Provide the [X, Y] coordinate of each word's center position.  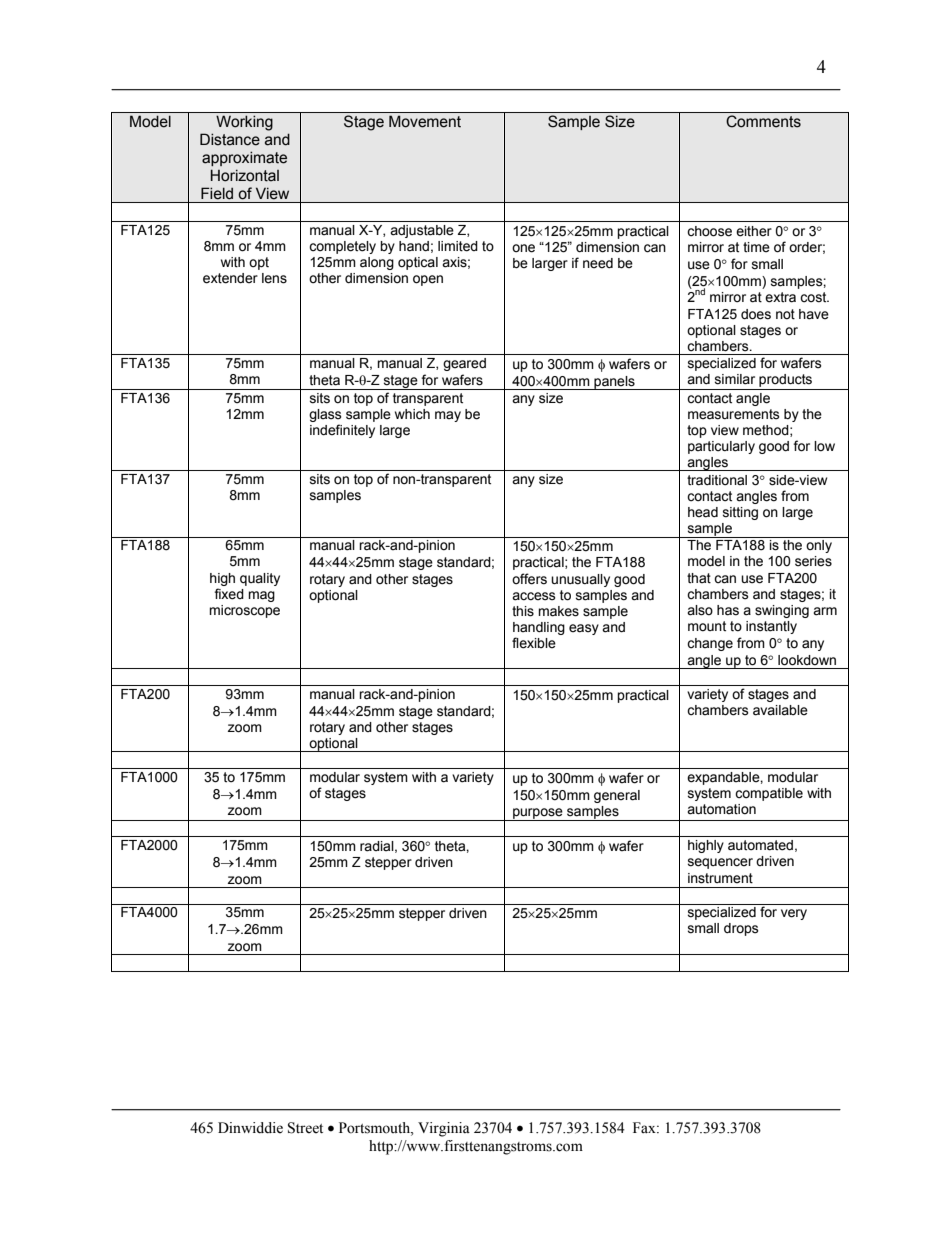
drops [741, 929]
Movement [425, 121]
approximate [244, 158]
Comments [763, 121]
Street [305, 1128]
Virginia [444, 1129]
